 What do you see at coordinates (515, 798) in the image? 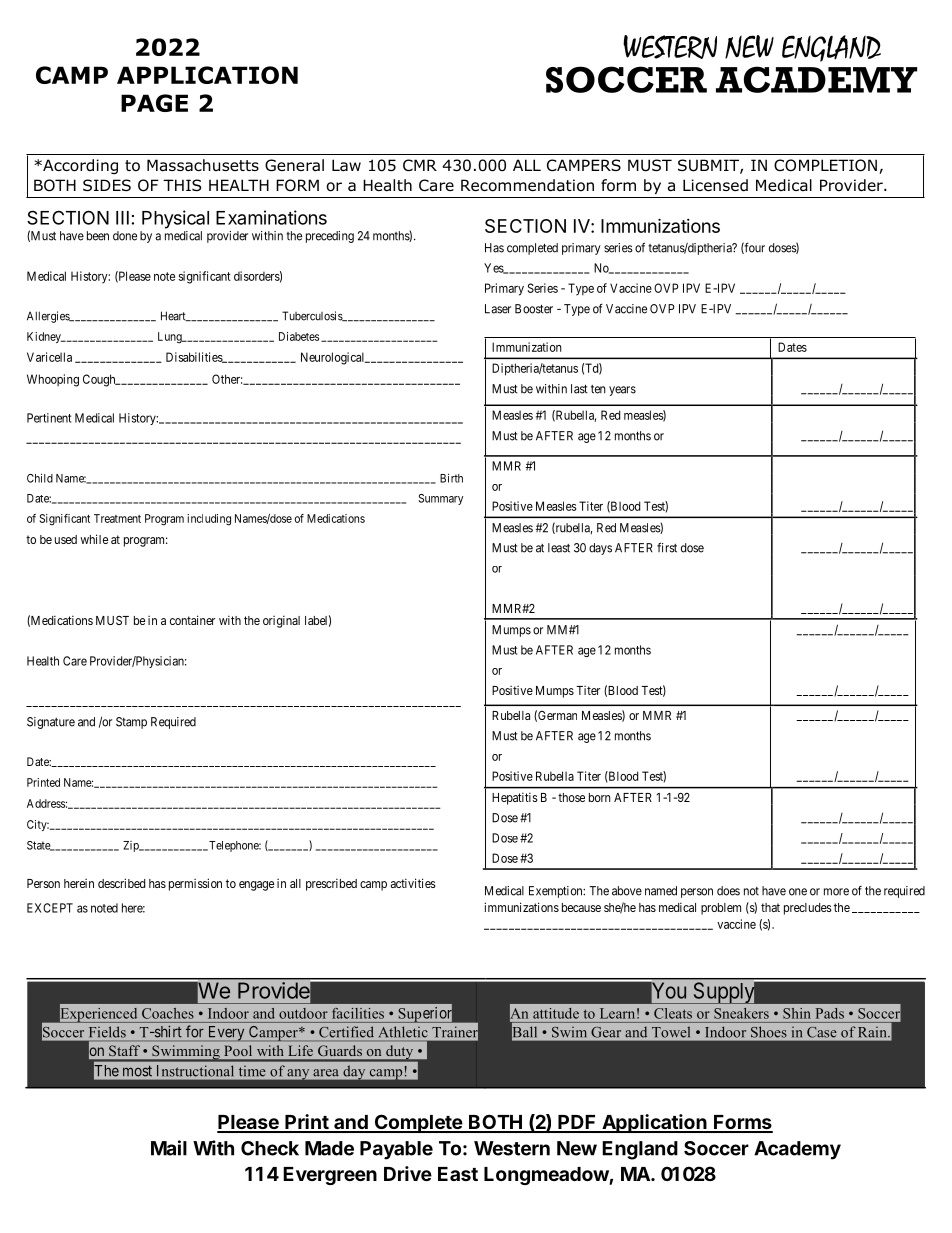
I see `Hepatitis` at bounding box center [515, 798].
